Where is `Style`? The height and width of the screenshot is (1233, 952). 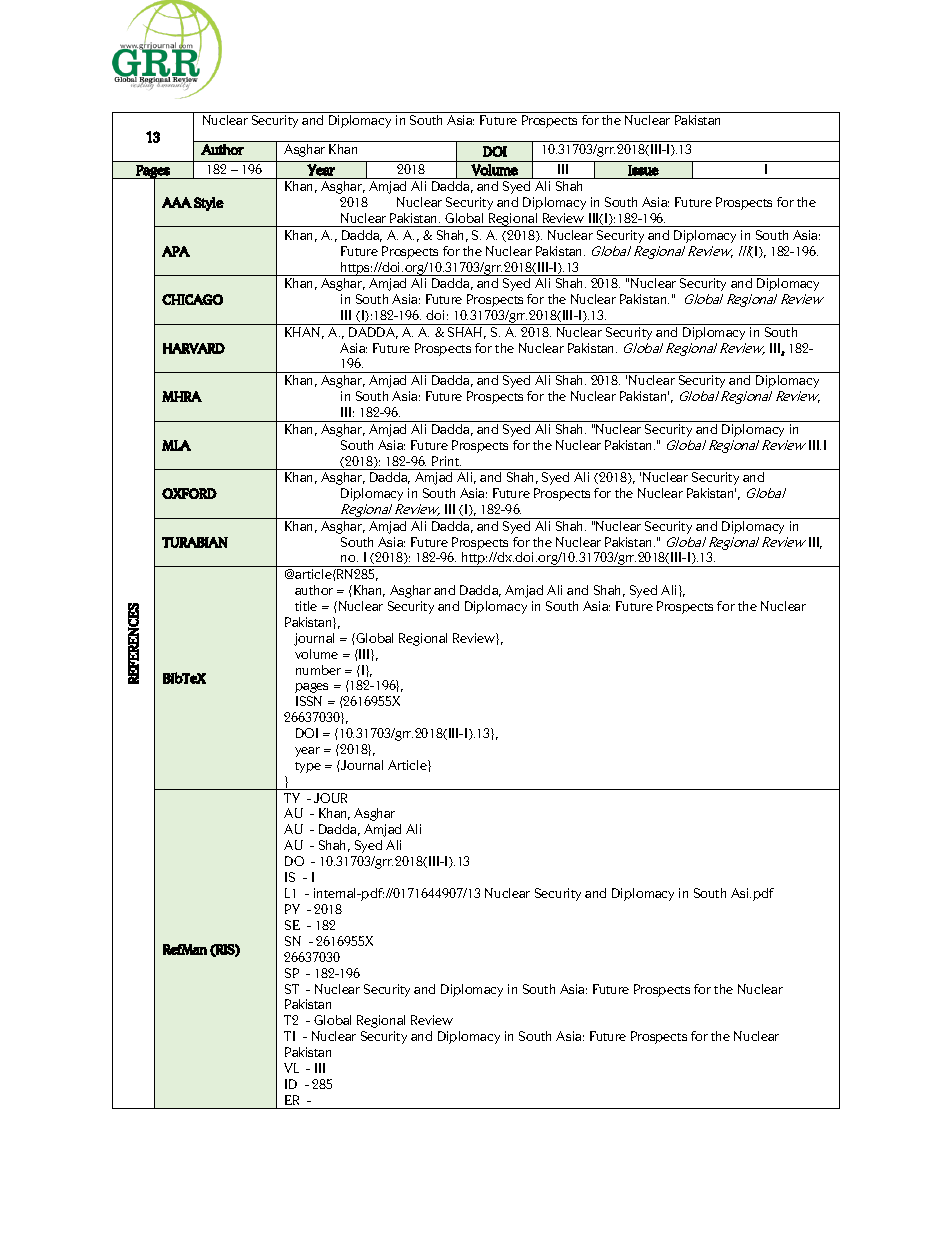 Style is located at coordinates (209, 204).
